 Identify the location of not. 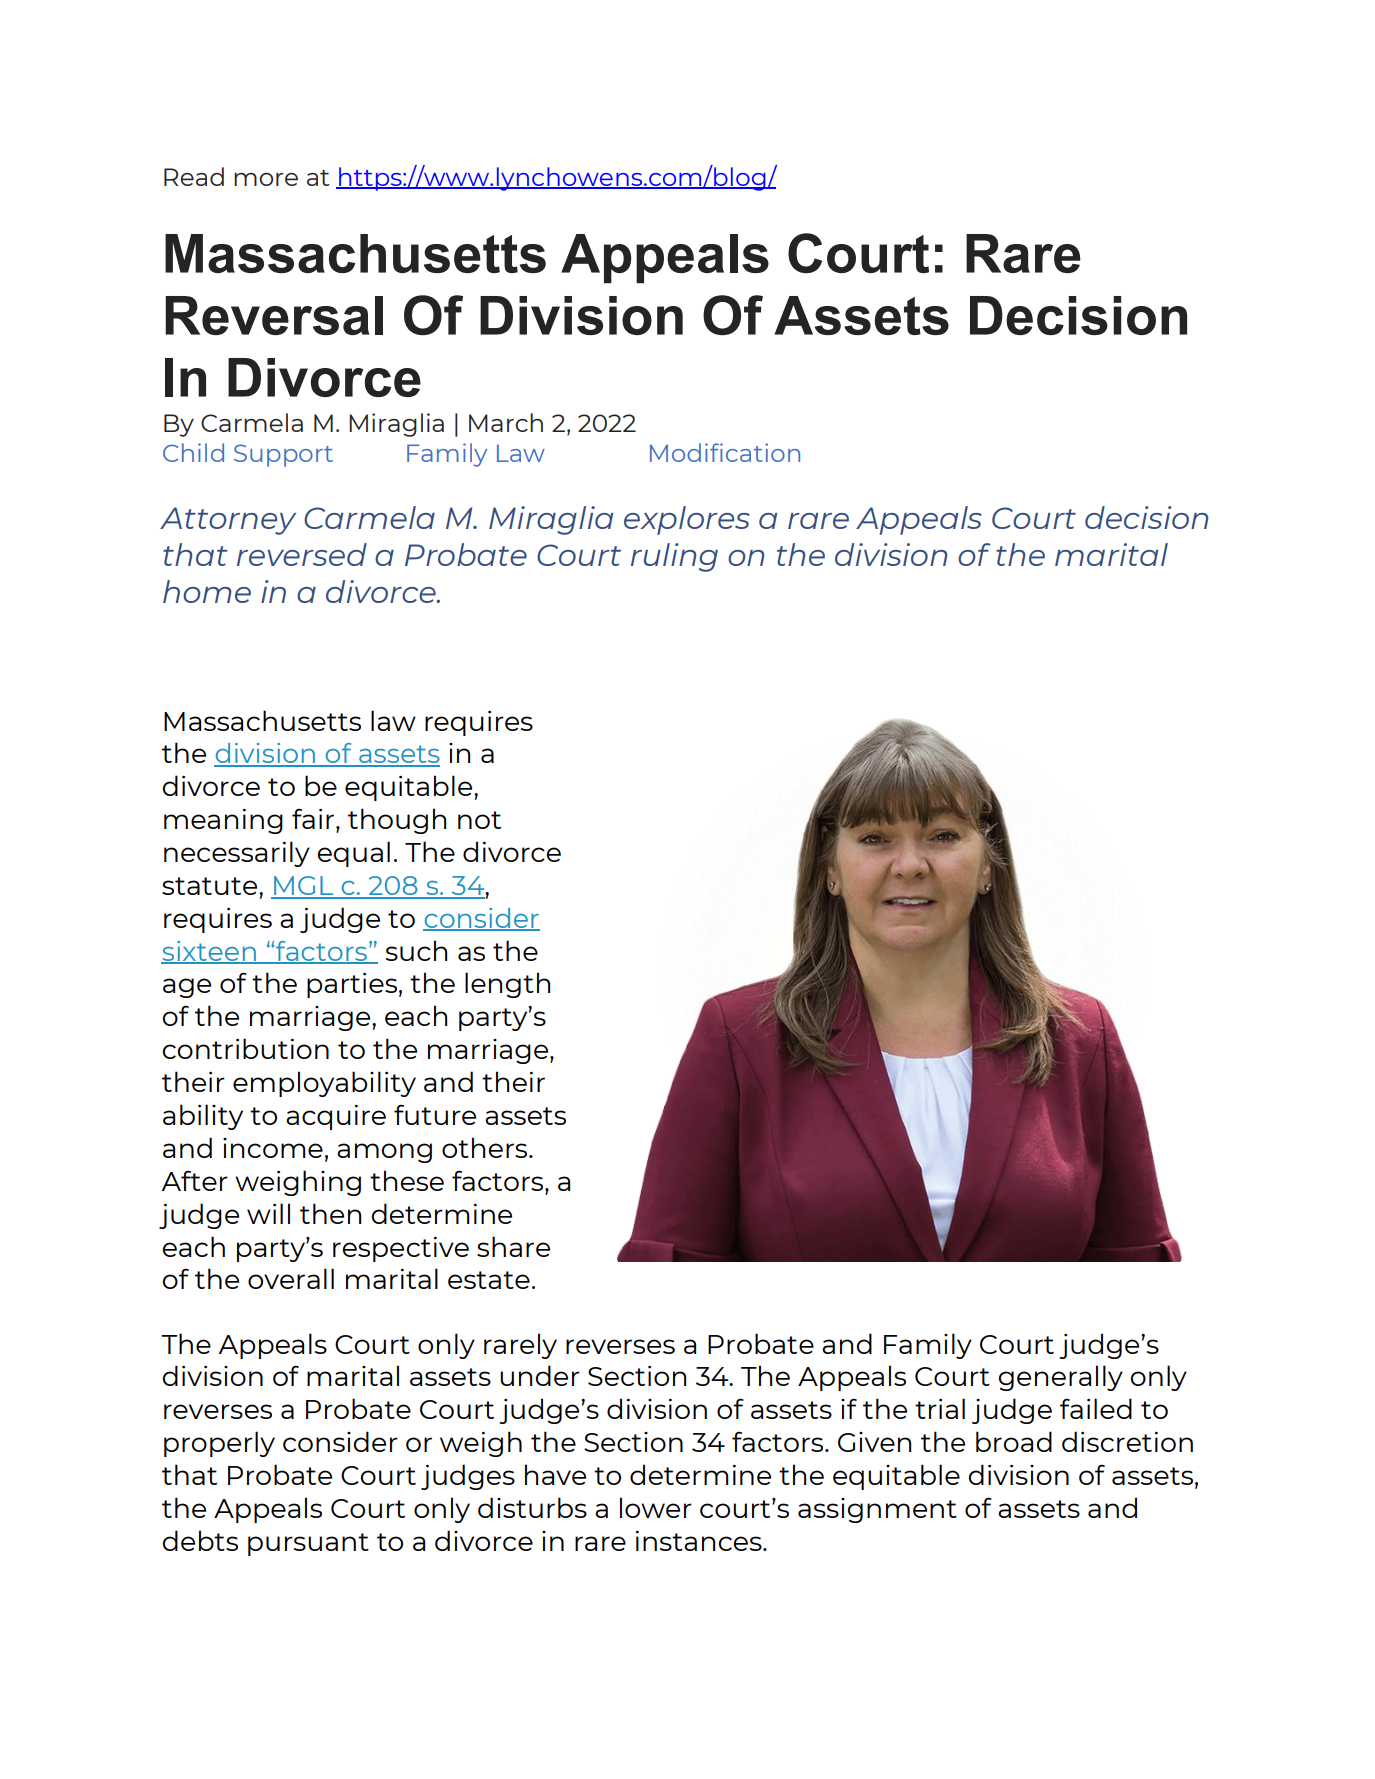
(479, 820).
